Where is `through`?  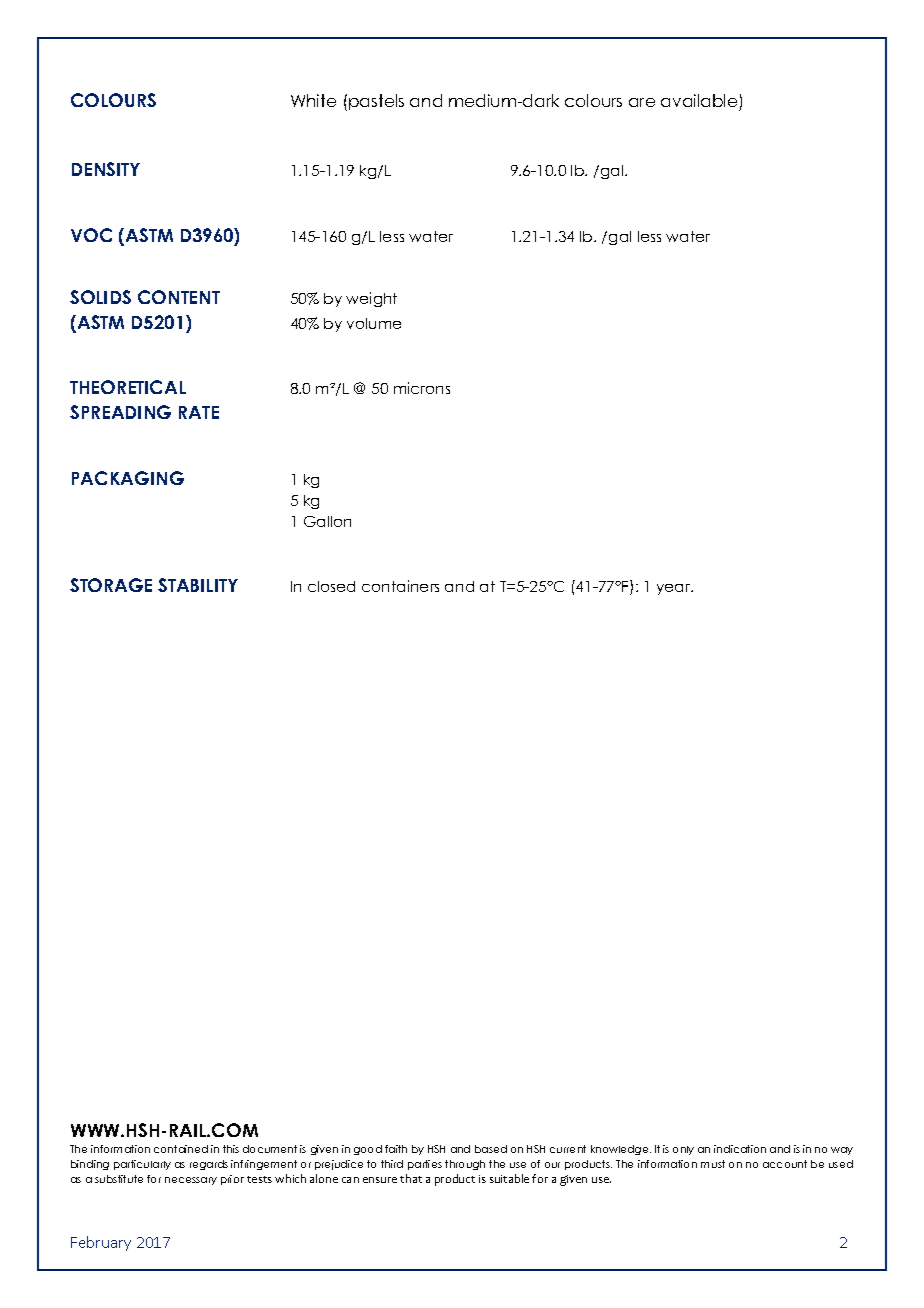 through is located at coordinates (465, 1165).
